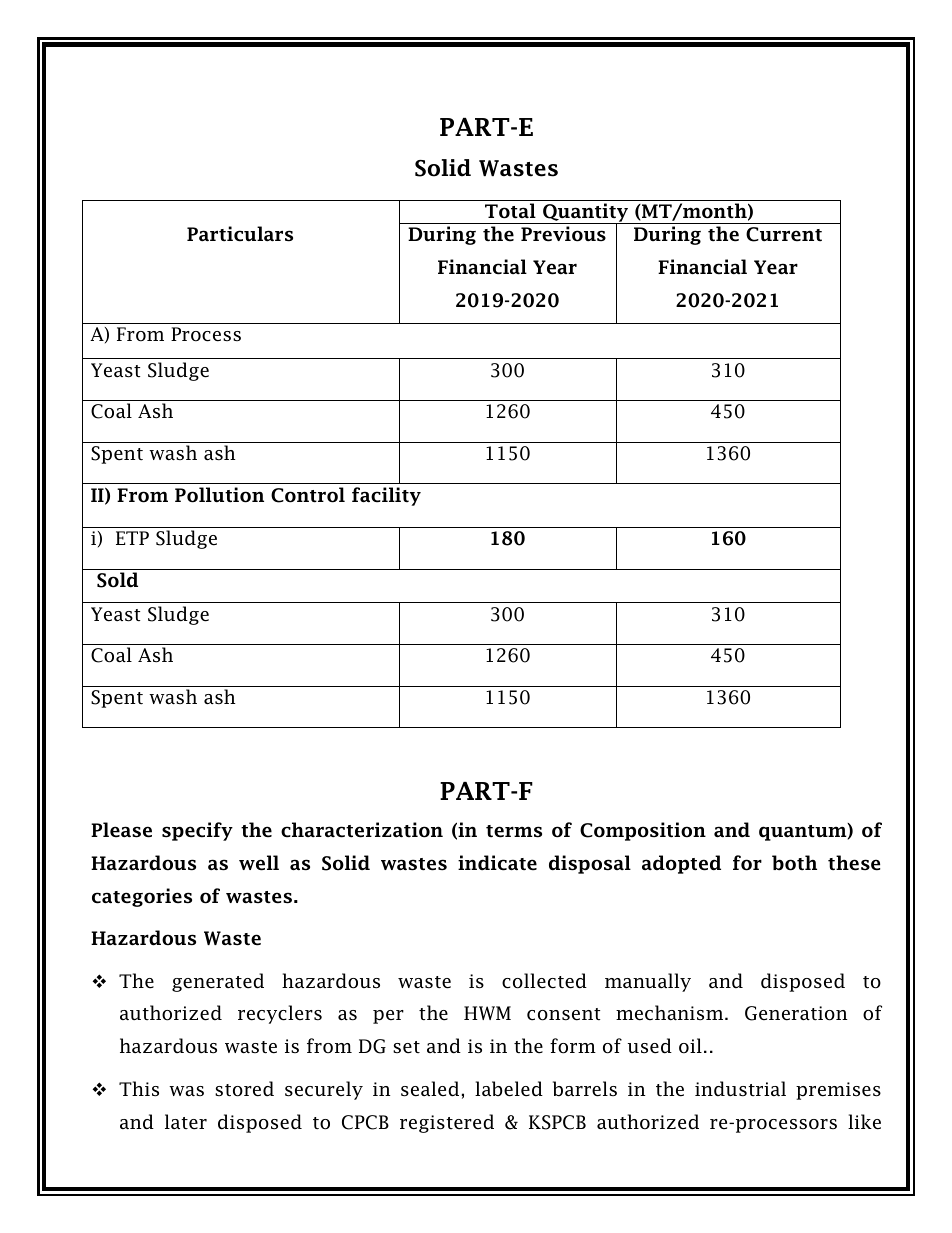 The width and height of the screenshot is (952, 1233). I want to click on Previous, so click(563, 234).
